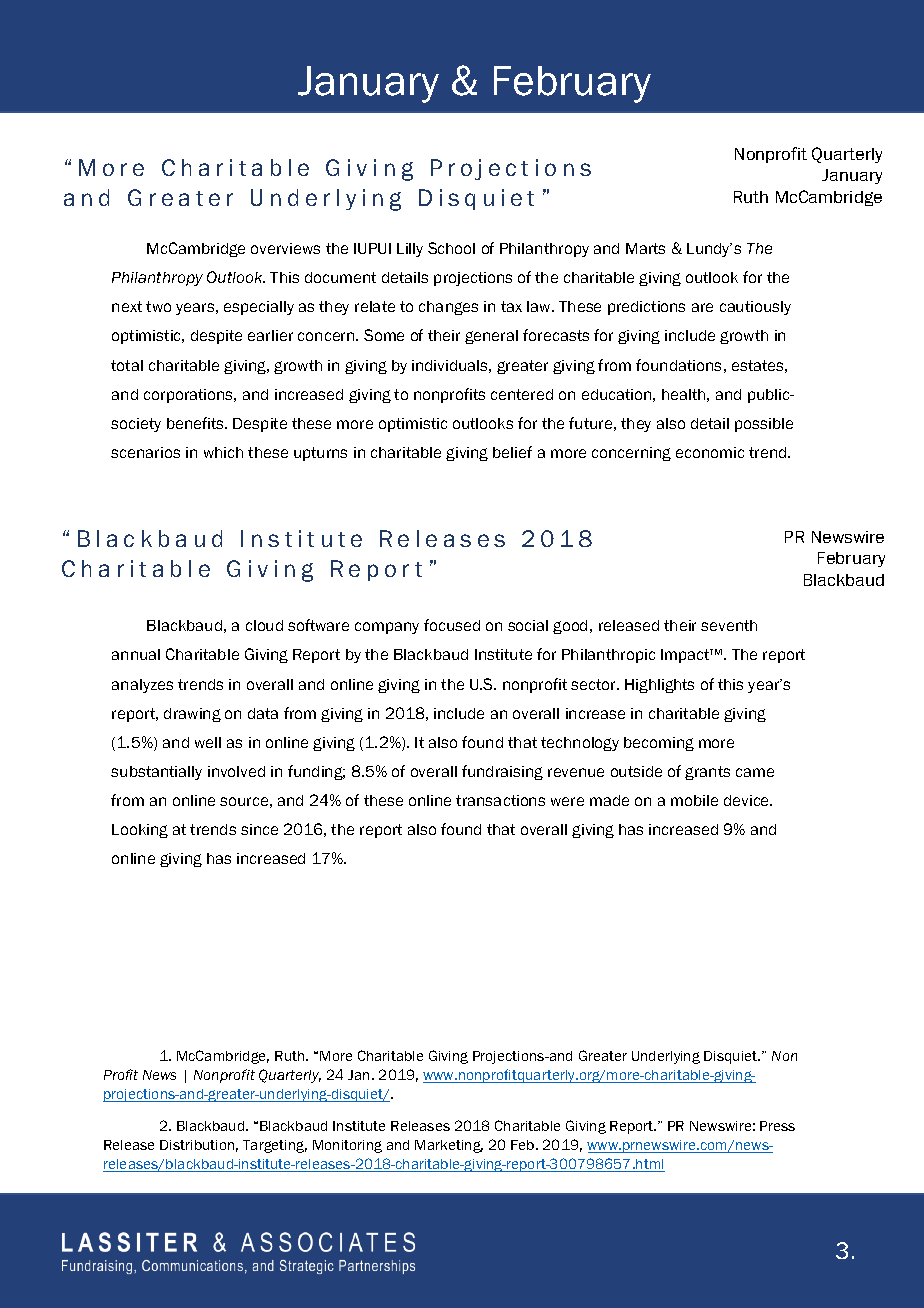 The height and width of the document is (1308, 924). Describe the element at coordinates (236, 771) in the document. I see `involved` at that location.
